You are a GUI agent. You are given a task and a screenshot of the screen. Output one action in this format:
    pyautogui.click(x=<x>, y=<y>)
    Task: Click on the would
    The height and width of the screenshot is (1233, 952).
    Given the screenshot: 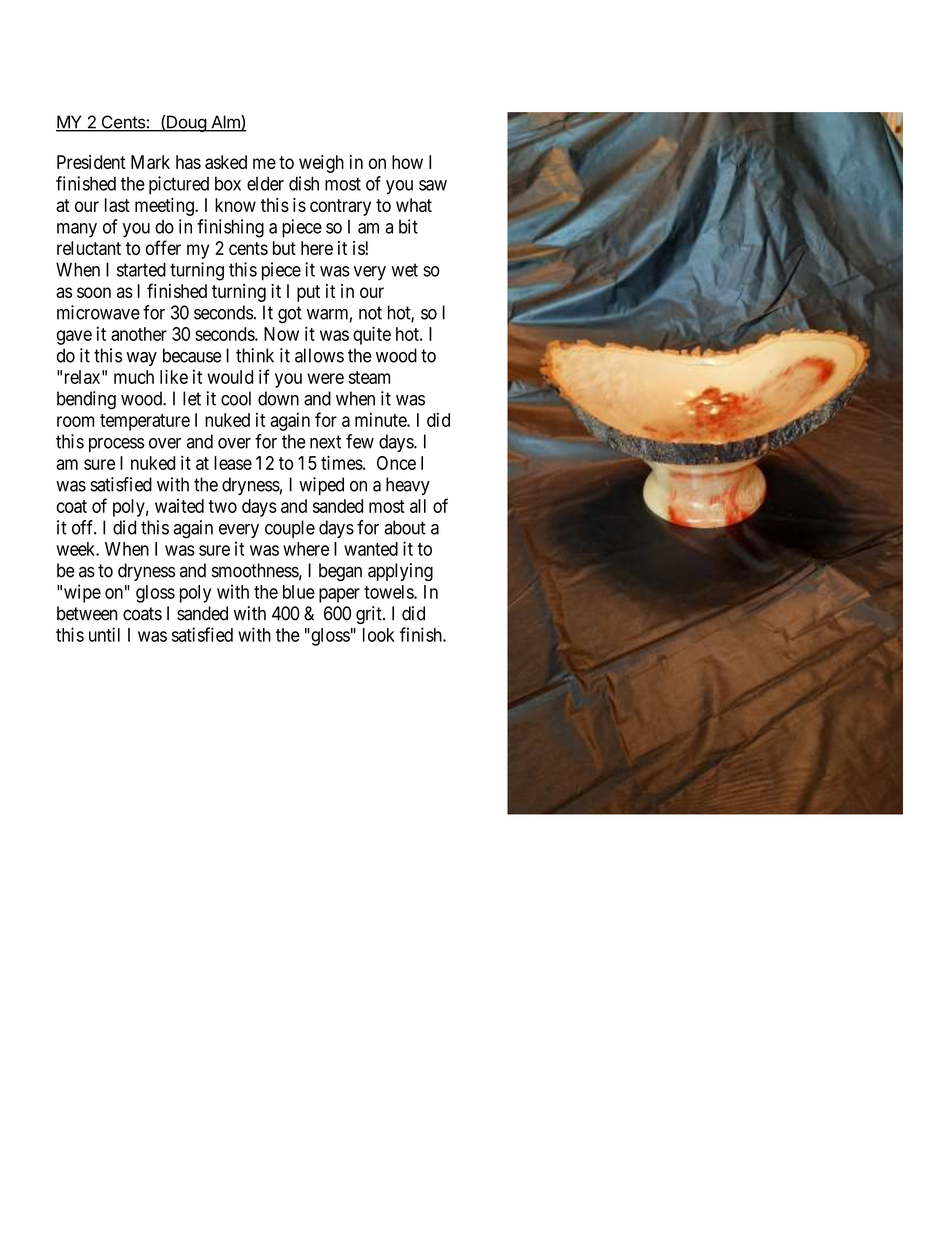 What is the action you would take?
    pyautogui.click(x=230, y=377)
